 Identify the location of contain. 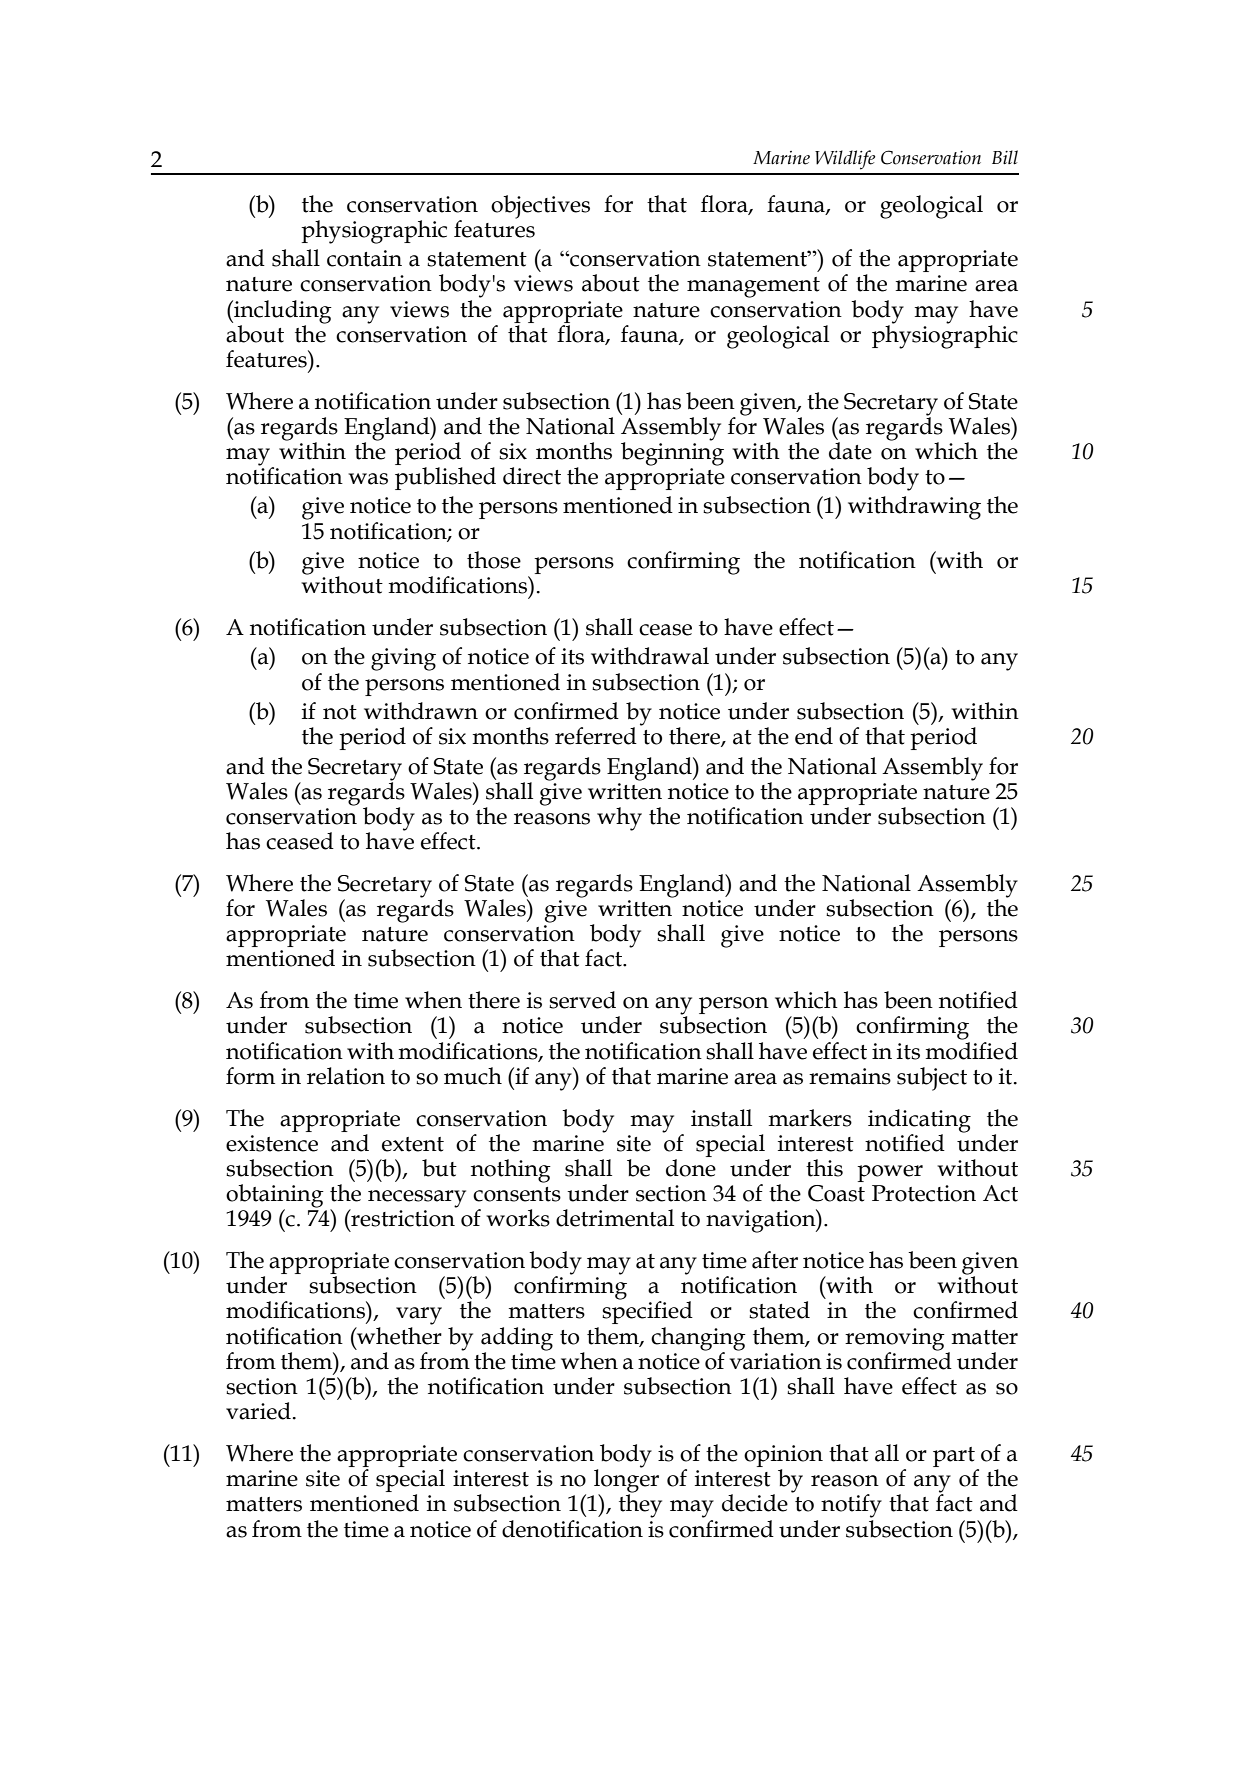
(364, 258).
